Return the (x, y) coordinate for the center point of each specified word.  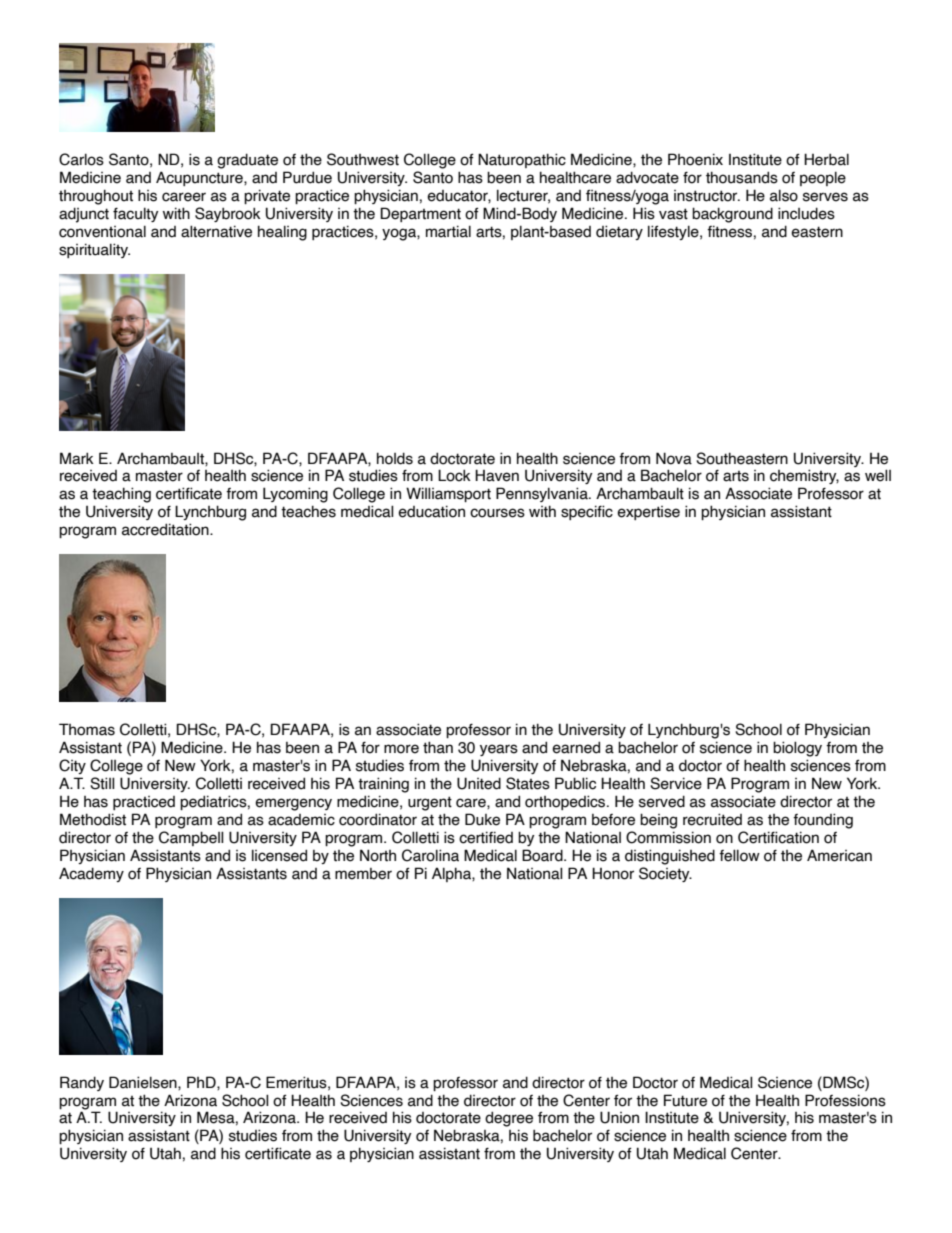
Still (102, 783)
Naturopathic (522, 160)
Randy (82, 1083)
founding (823, 821)
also (784, 195)
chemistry (804, 476)
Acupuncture (200, 178)
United (479, 783)
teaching (121, 495)
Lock (454, 475)
